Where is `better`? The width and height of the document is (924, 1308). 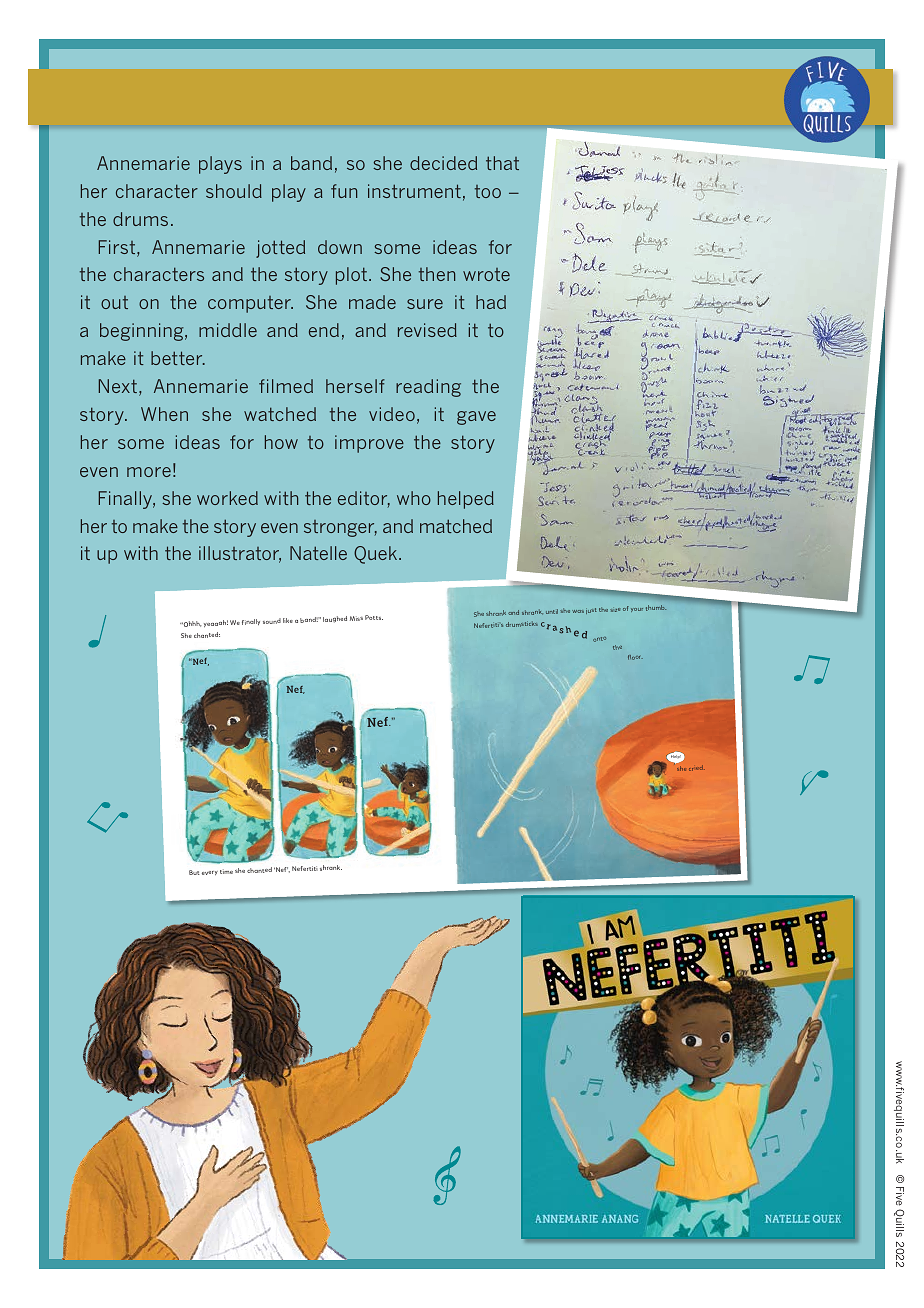
better is located at coordinates (178, 358).
